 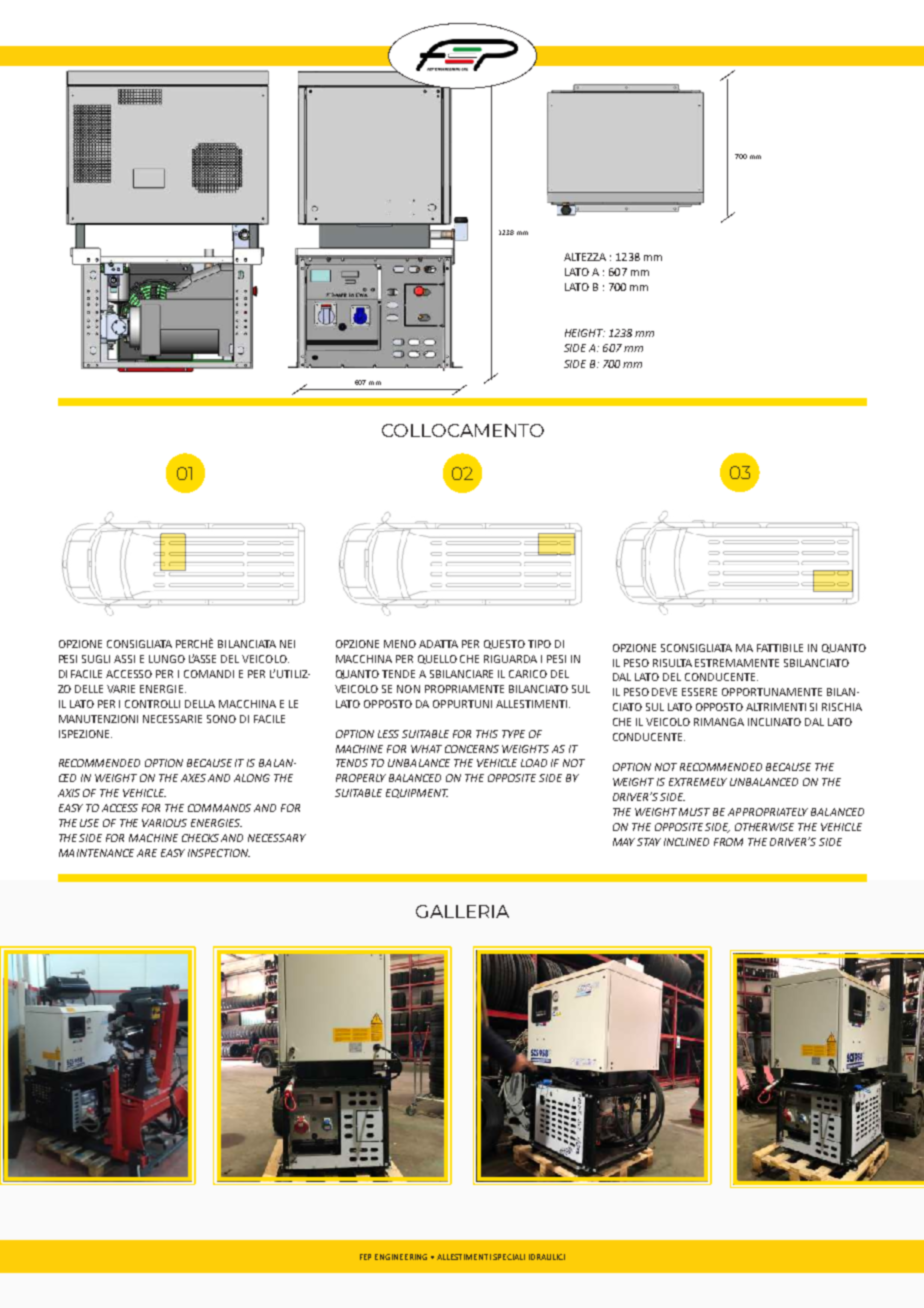 I want to click on LUNGO, so click(x=167, y=659).
